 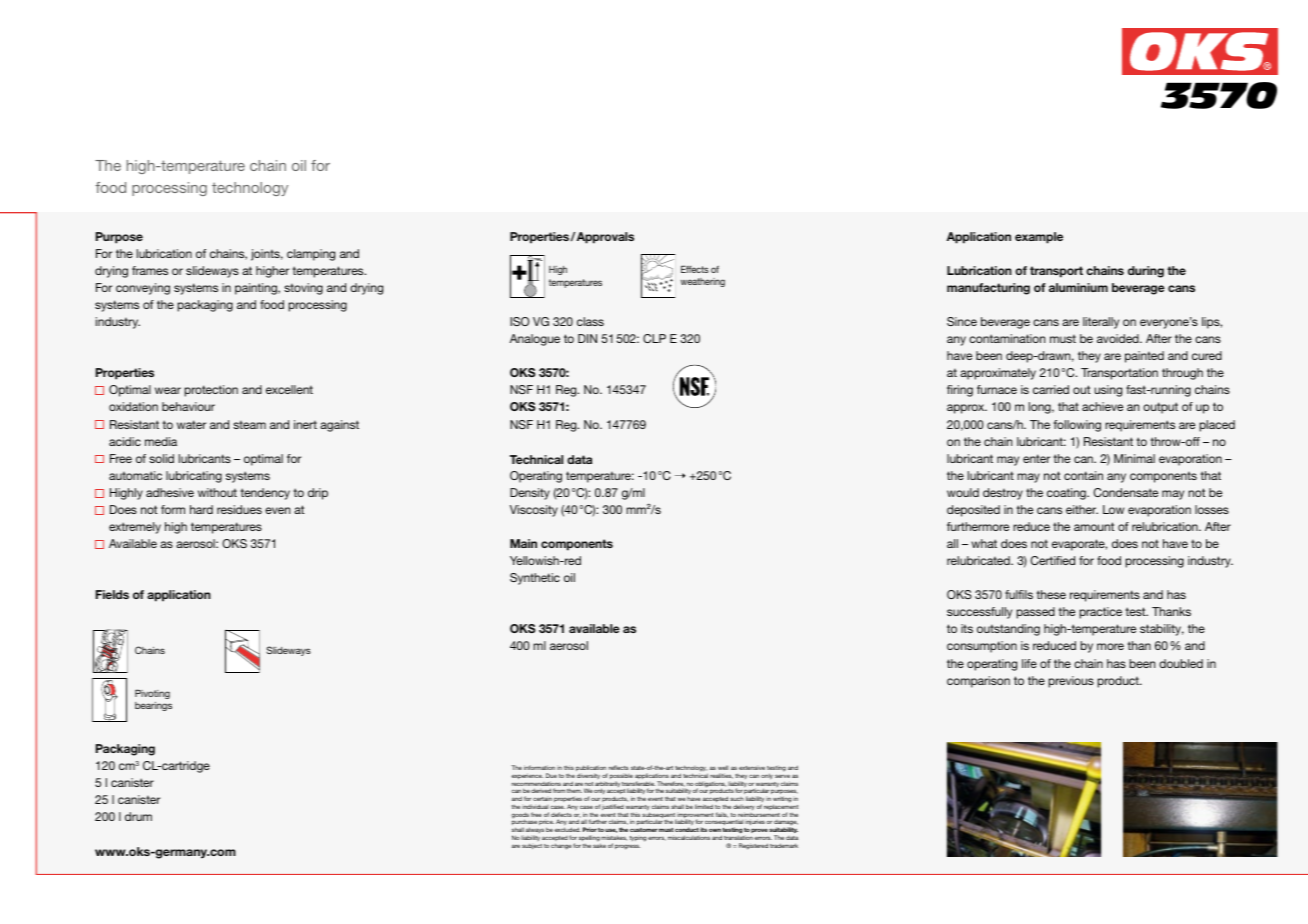 I want to click on residues, so click(x=239, y=509).
